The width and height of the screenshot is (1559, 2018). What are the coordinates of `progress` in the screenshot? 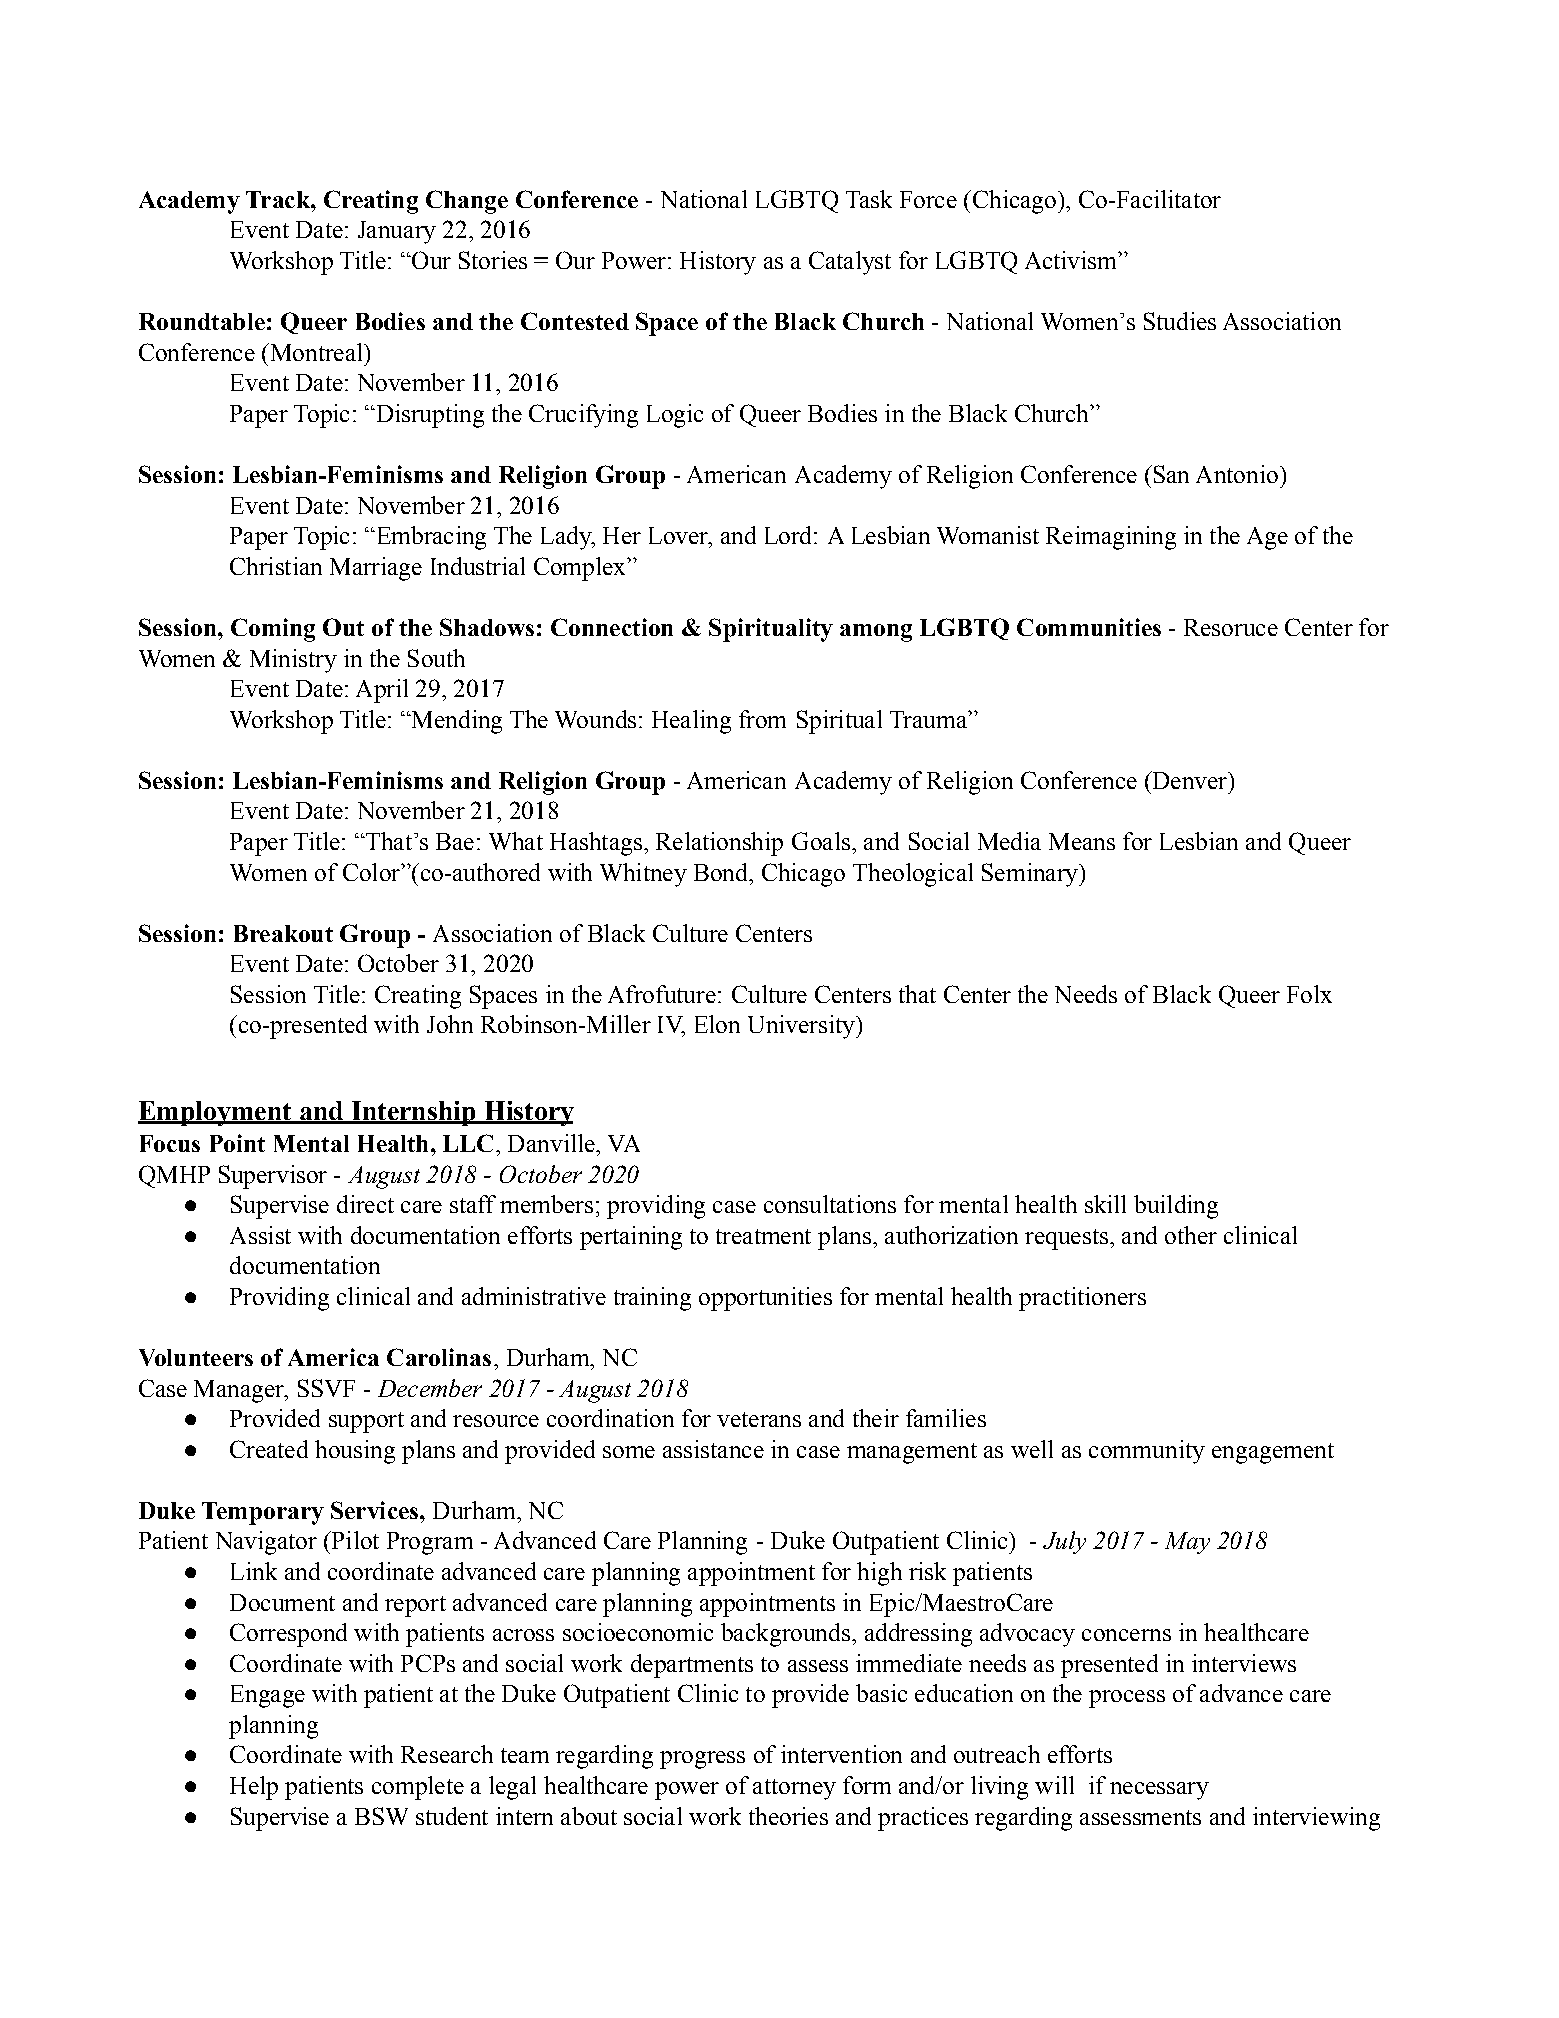 It's located at (702, 1760).
